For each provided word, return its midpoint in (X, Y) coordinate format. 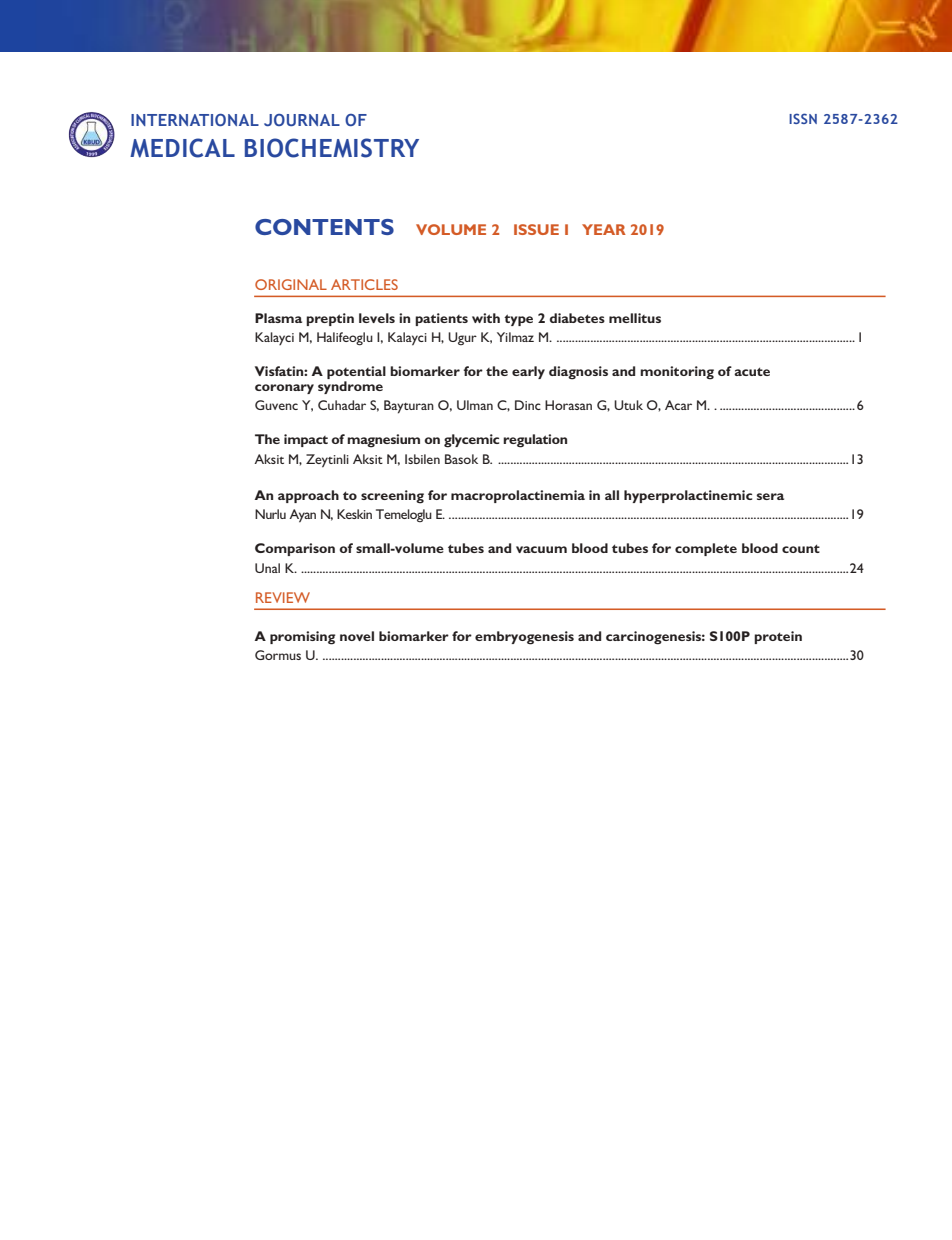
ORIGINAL (291, 284)
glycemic (471, 441)
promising (302, 638)
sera (770, 496)
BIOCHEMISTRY (332, 148)
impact (306, 440)
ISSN (803, 118)
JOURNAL (302, 120)
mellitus (635, 318)
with (486, 318)
